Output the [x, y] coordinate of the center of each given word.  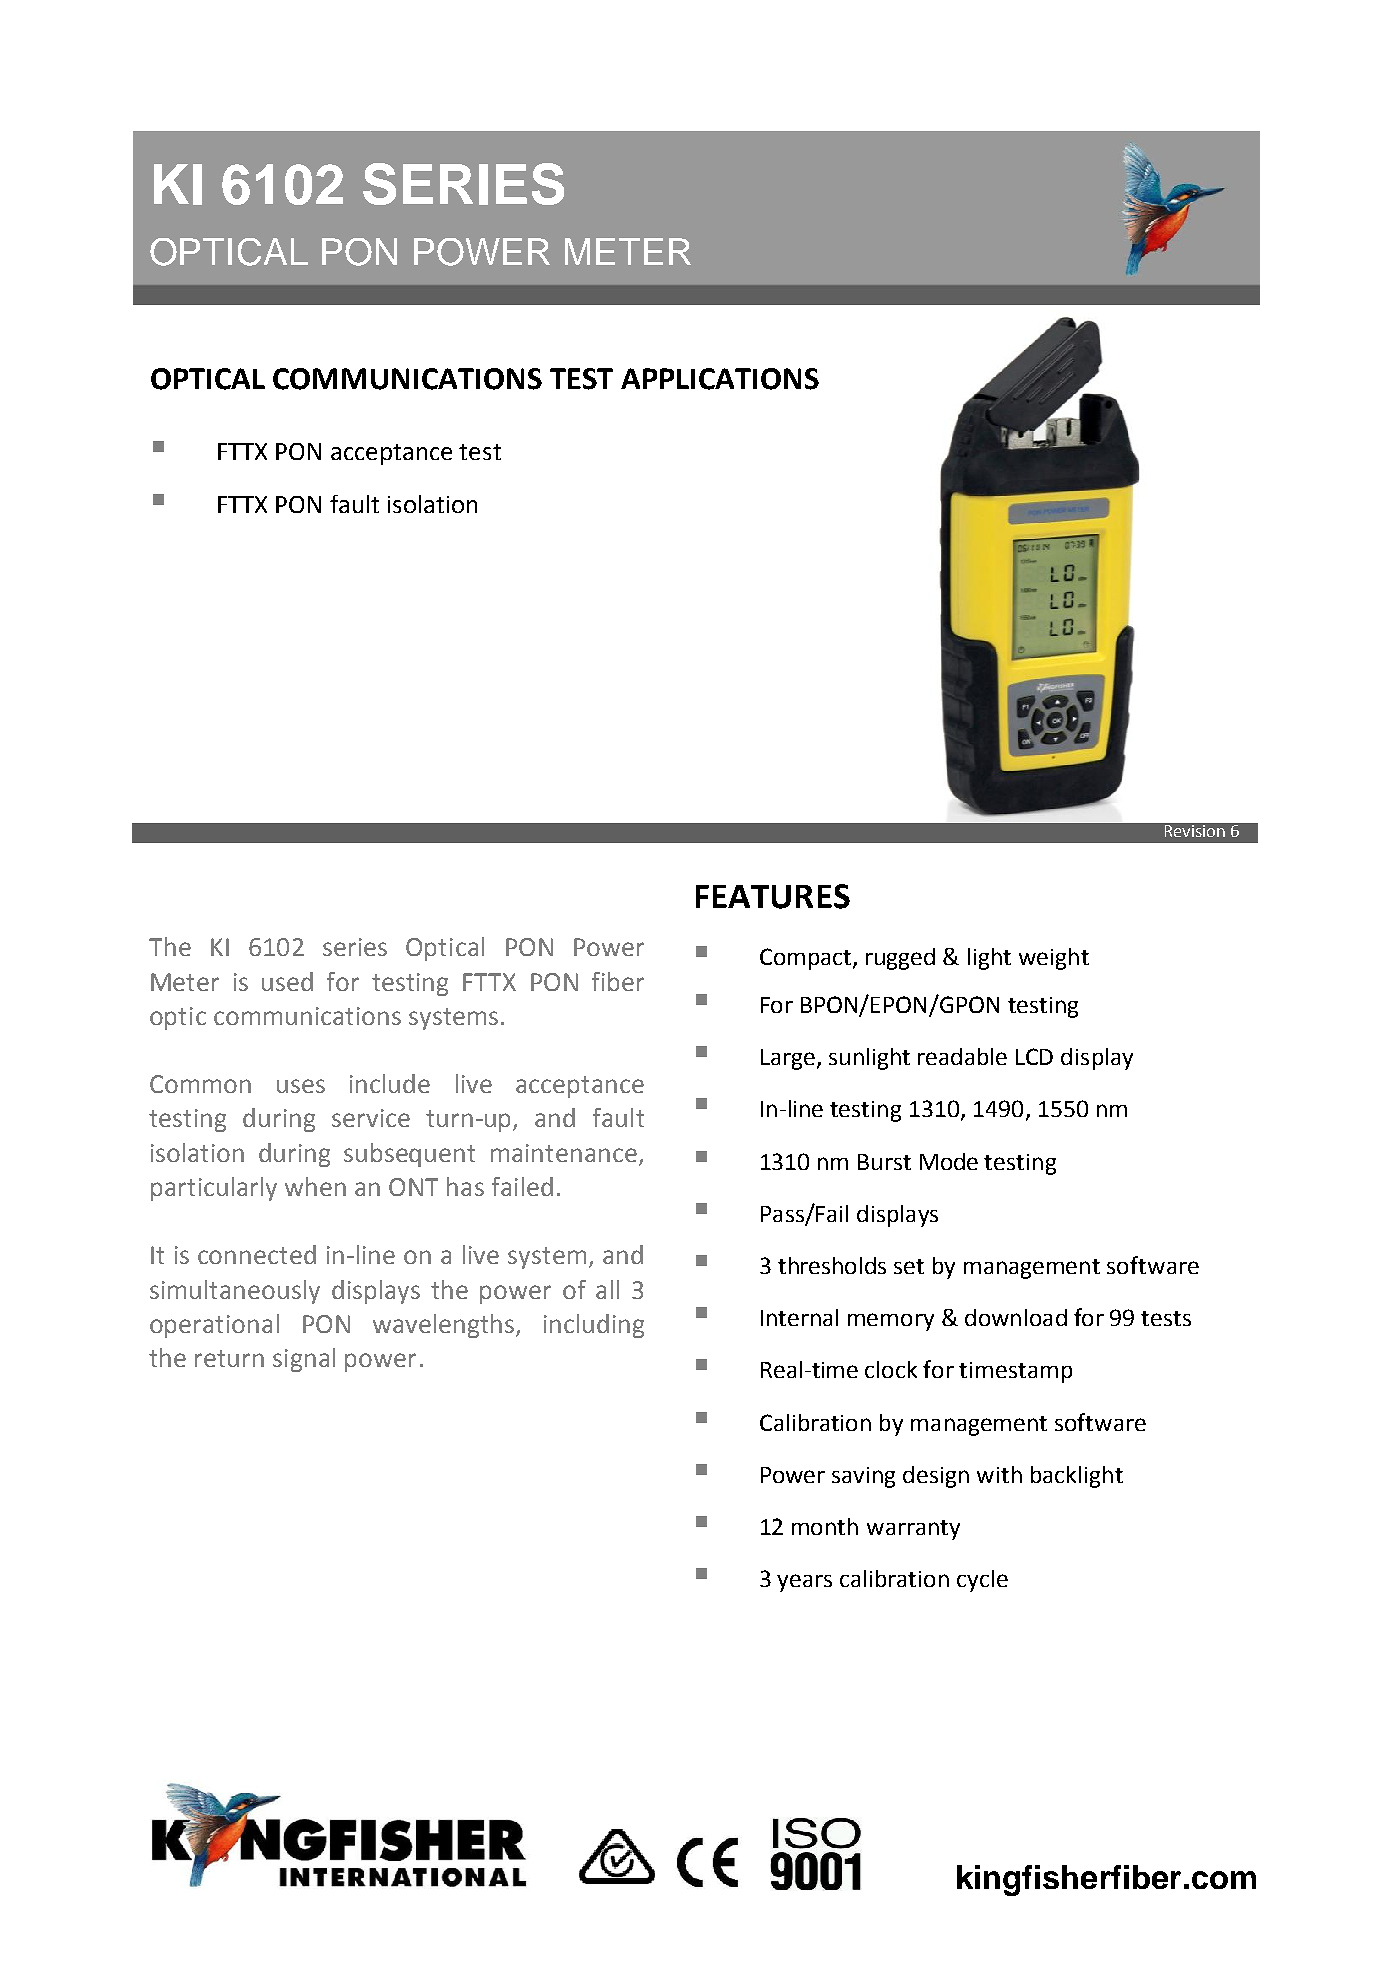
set [909, 1266]
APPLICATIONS [720, 379]
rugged [900, 959]
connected [257, 1254]
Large [788, 1059]
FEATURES [773, 896]
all [607, 1289]
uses [301, 1086]
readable [962, 1056]
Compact [807, 959]
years [804, 1583]
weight [1054, 959]
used [287, 981]
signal [304, 1360]
